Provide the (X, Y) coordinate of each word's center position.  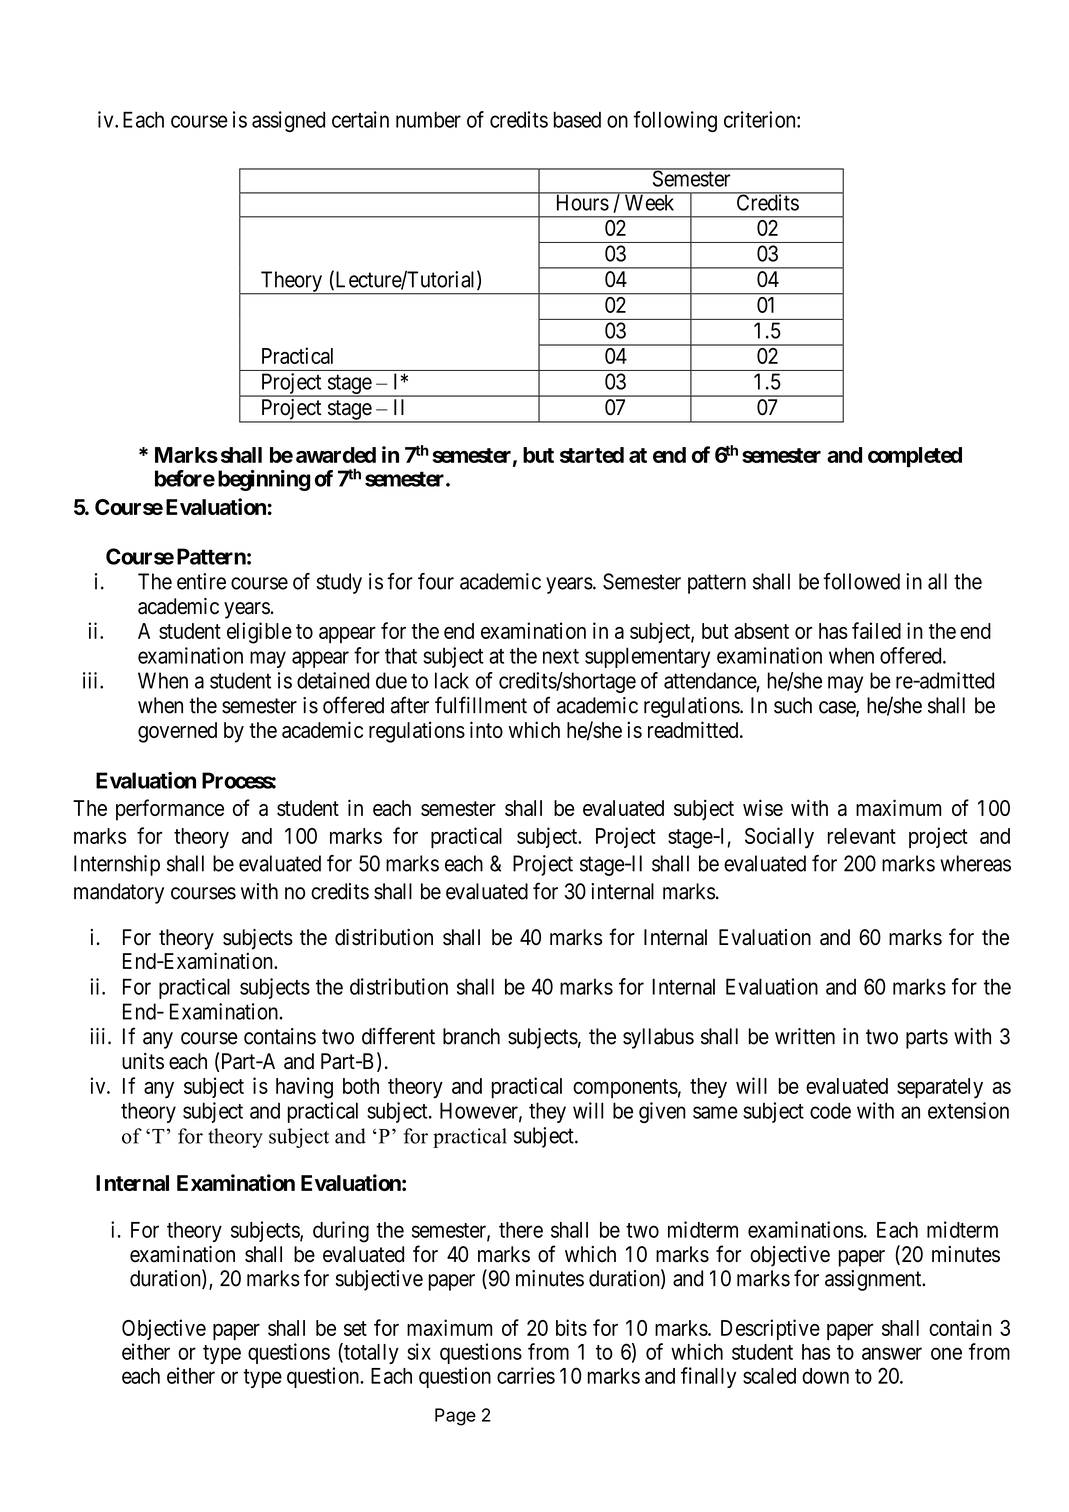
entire (201, 581)
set (355, 1328)
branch (471, 1036)
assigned (288, 121)
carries (526, 1375)
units (143, 1061)
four (436, 581)
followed (861, 581)
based (577, 119)
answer (892, 1353)
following (675, 121)
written (805, 1036)
